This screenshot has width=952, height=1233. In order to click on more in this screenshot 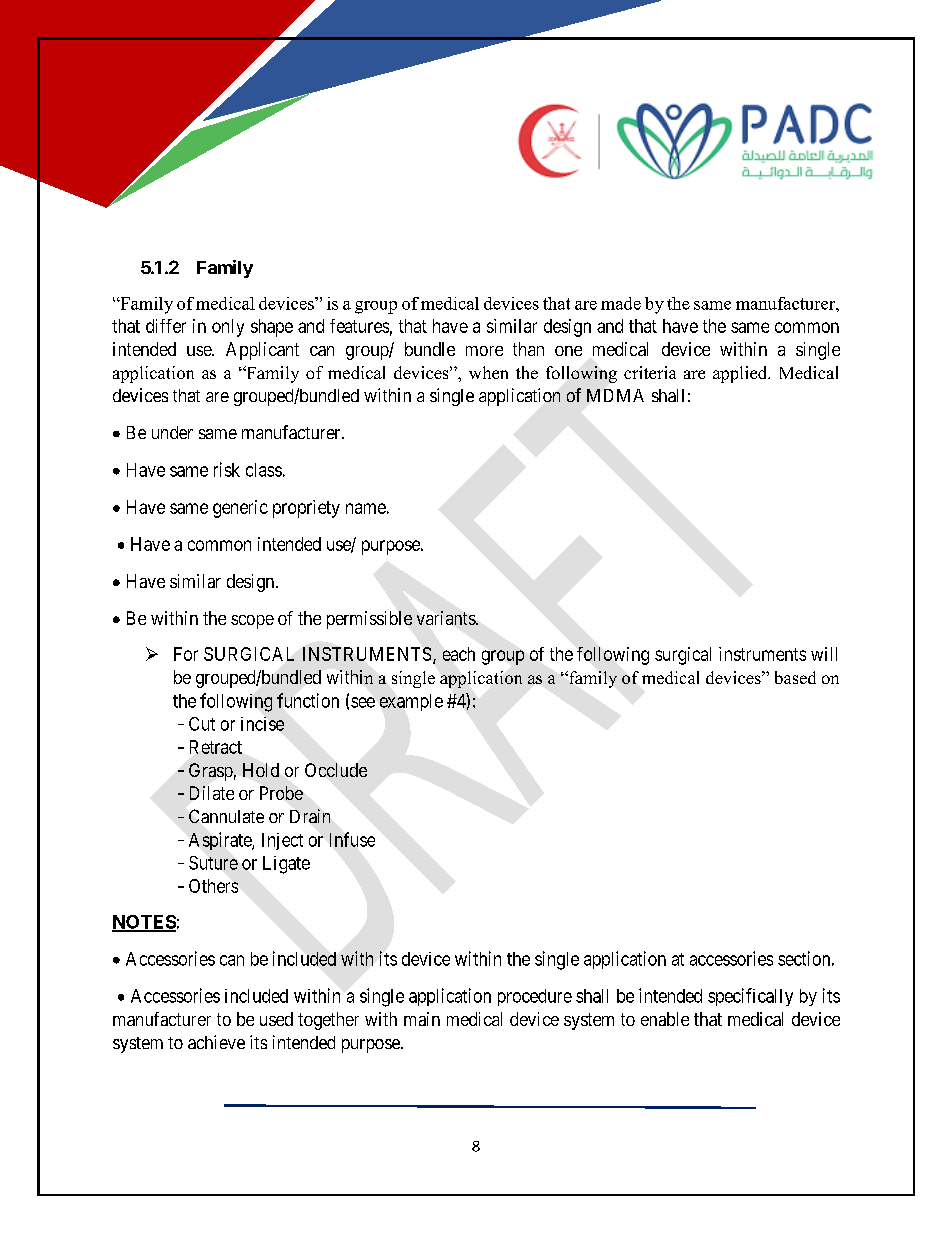, I will do `click(484, 351)`.
